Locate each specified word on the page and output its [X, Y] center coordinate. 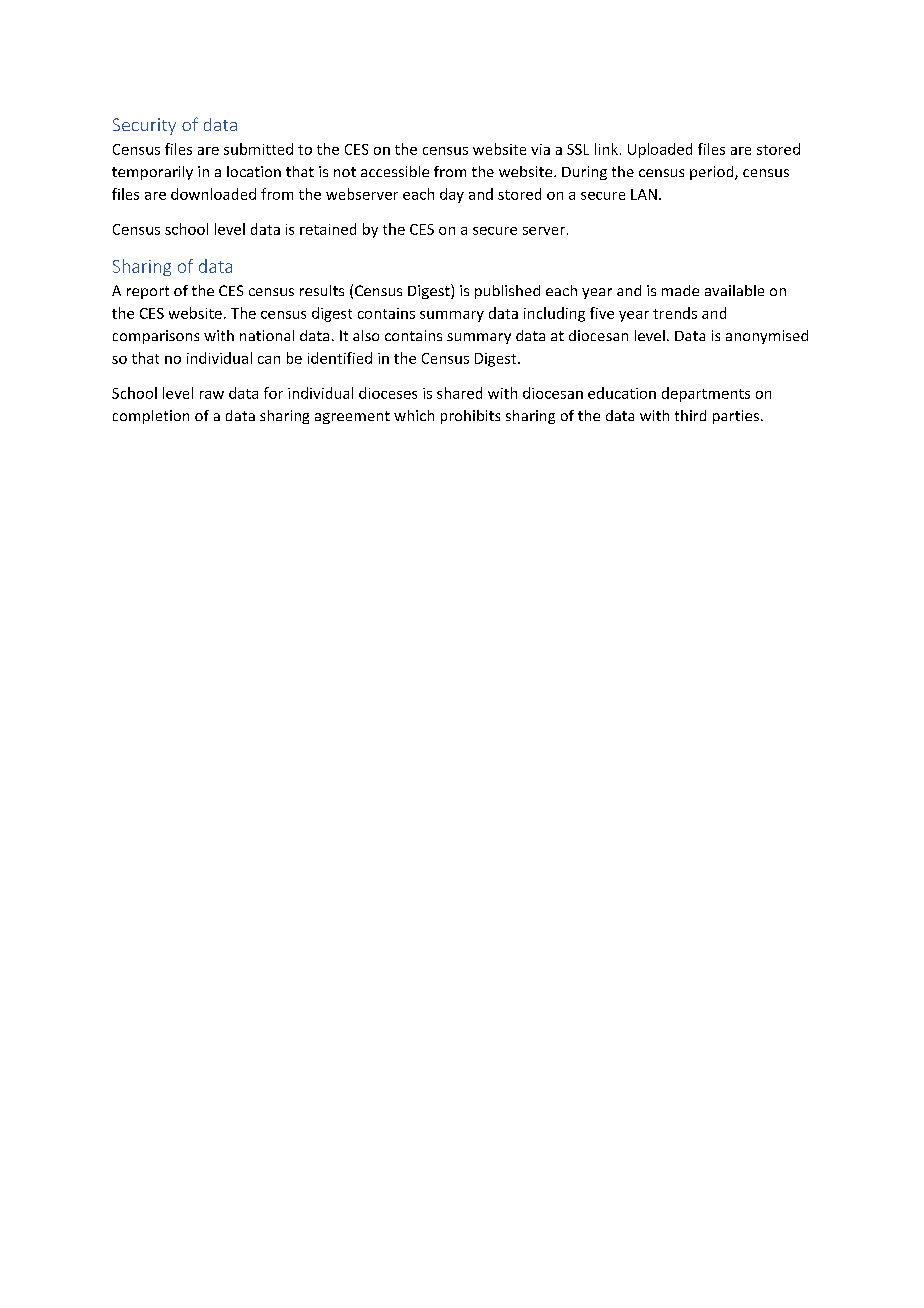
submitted [258, 149]
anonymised [767, 337]
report [148, 292]
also [366, 335]
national [267, 335]
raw [212, 395]
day [452, 195]
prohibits [470, 417]
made [680, 290]
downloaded [213, 194]
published [507, 292]
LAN [644, 194]
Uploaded [660, 150]
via [540, 149]
